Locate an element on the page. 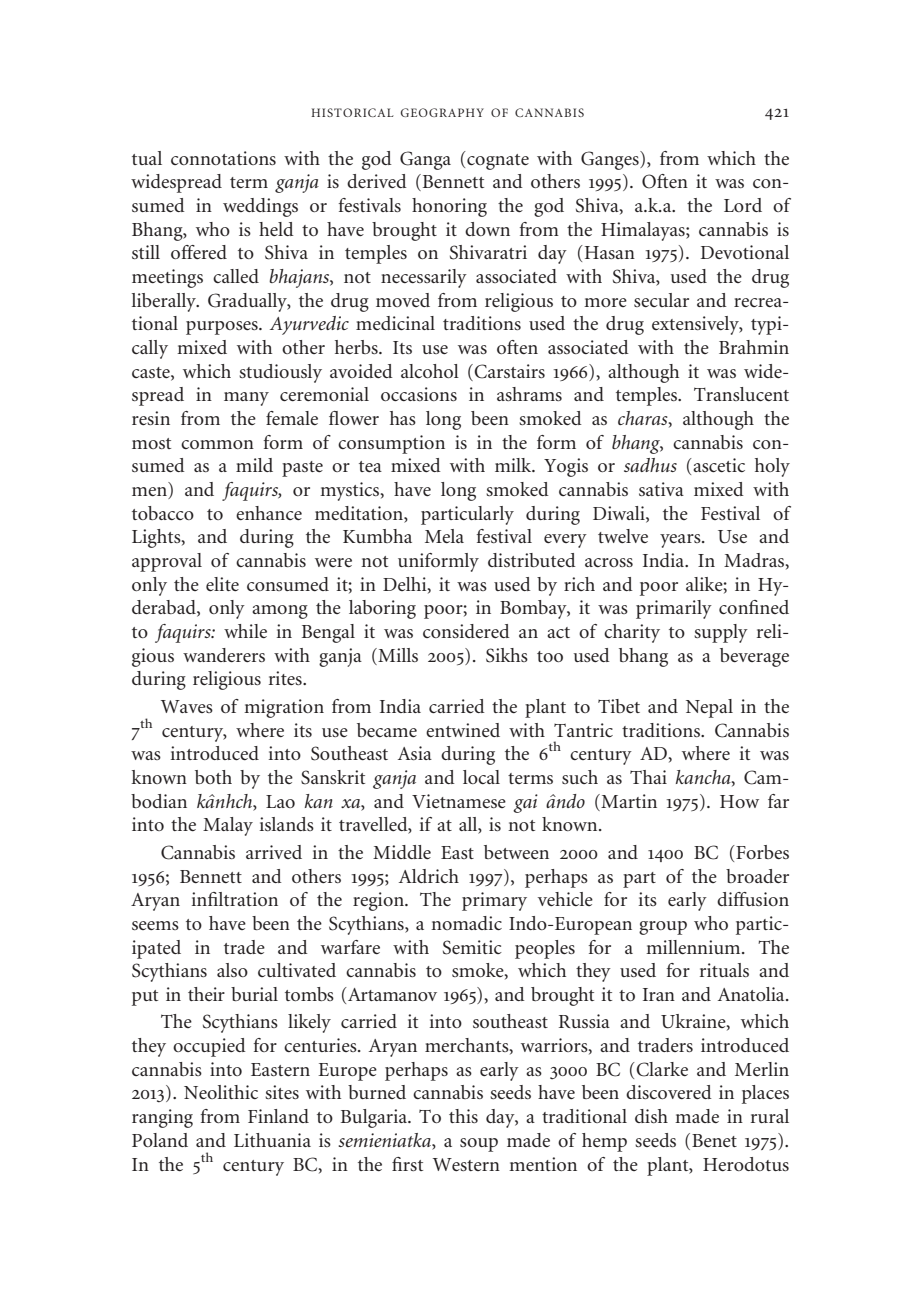 This document has width=921, height=1316. ascetic is located at coordinates (718, 465).
